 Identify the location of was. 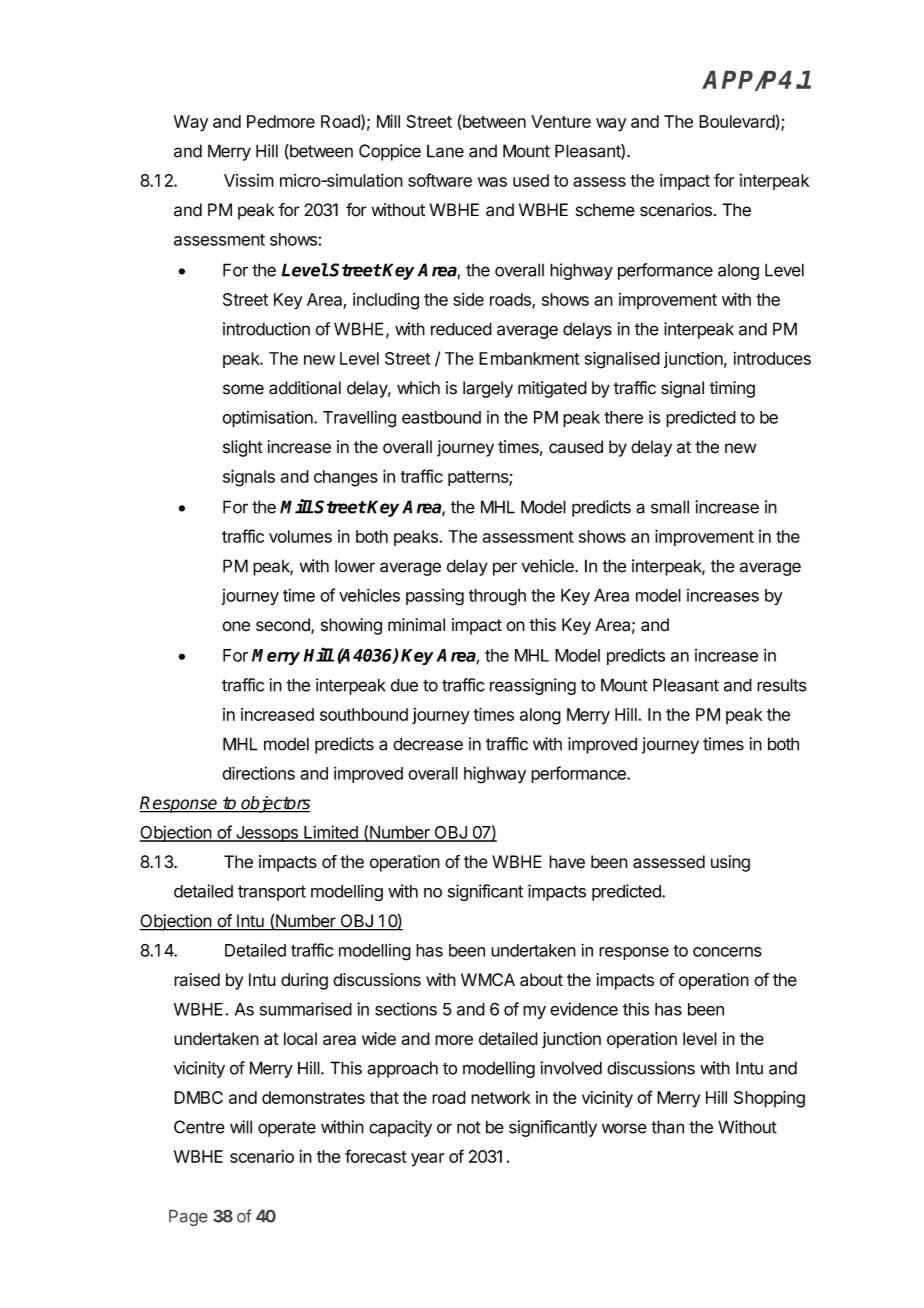
(492, 182).
